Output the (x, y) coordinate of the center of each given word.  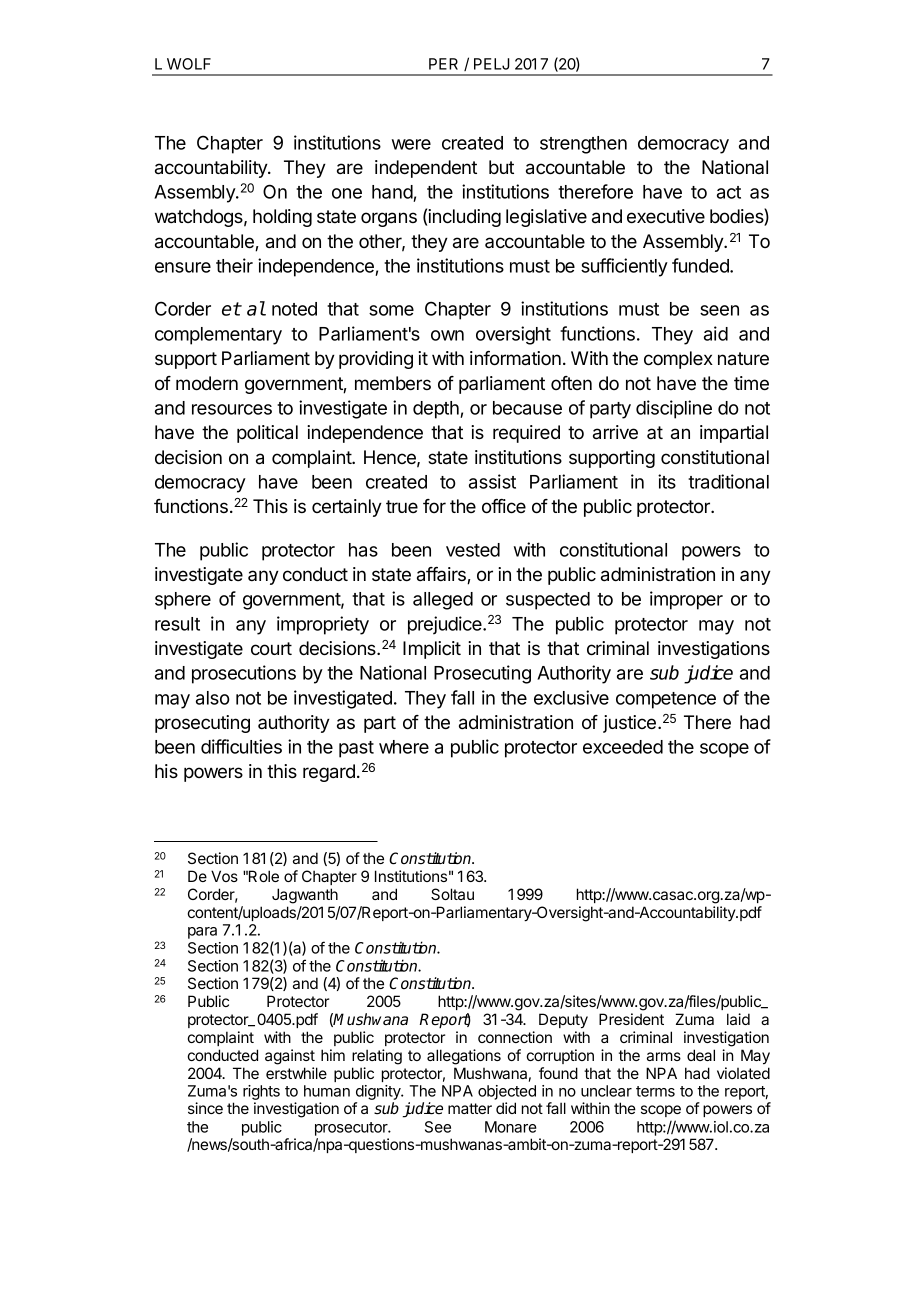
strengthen (583, 145)
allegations (464, 1057)
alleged (443, 601)
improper (686, 600)
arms (664, 1056)
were (411, 144)
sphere (183, 601)
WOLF (189, 64)
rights (261, 1094)
